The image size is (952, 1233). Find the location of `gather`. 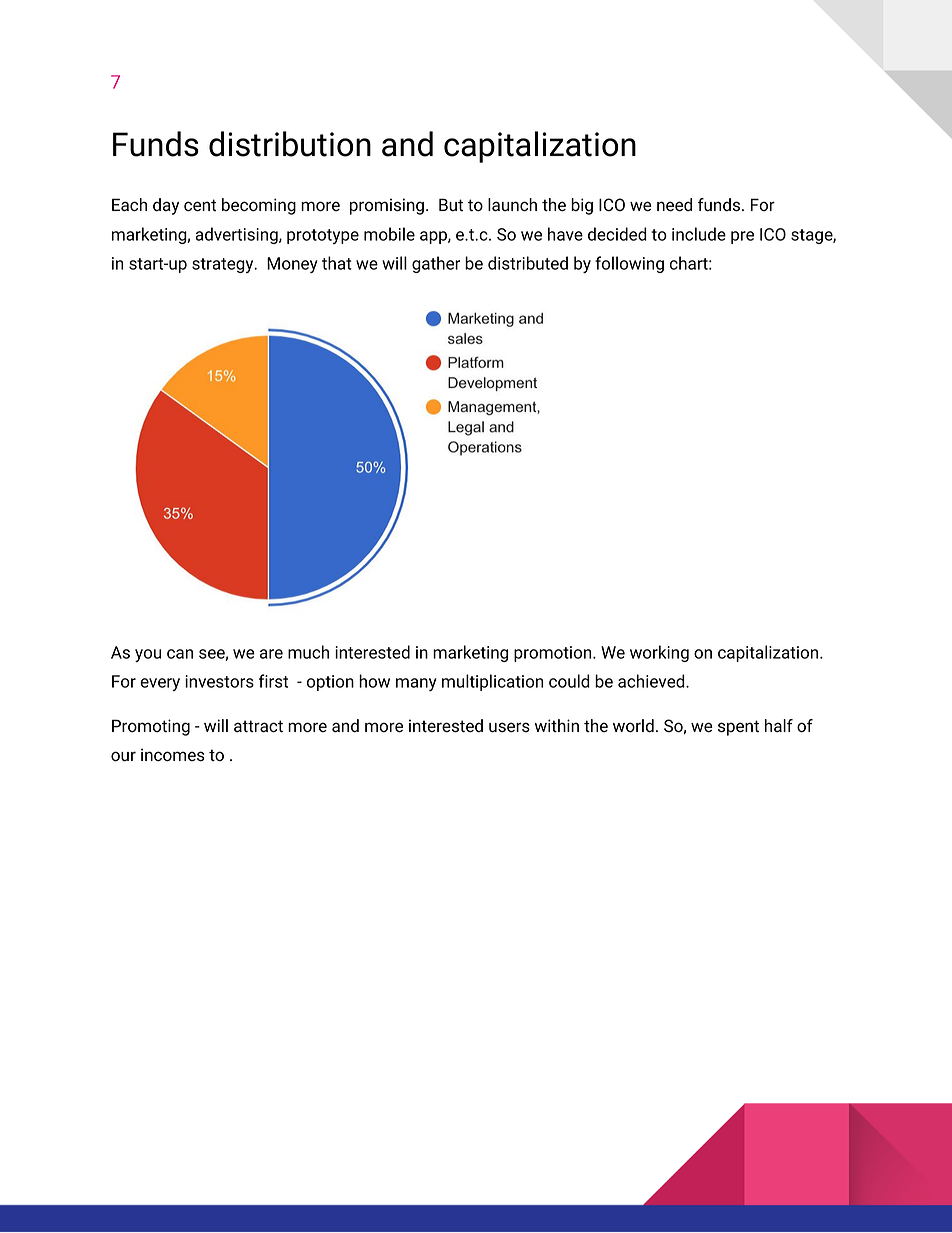

gather is located at coordinates (436, 264).
